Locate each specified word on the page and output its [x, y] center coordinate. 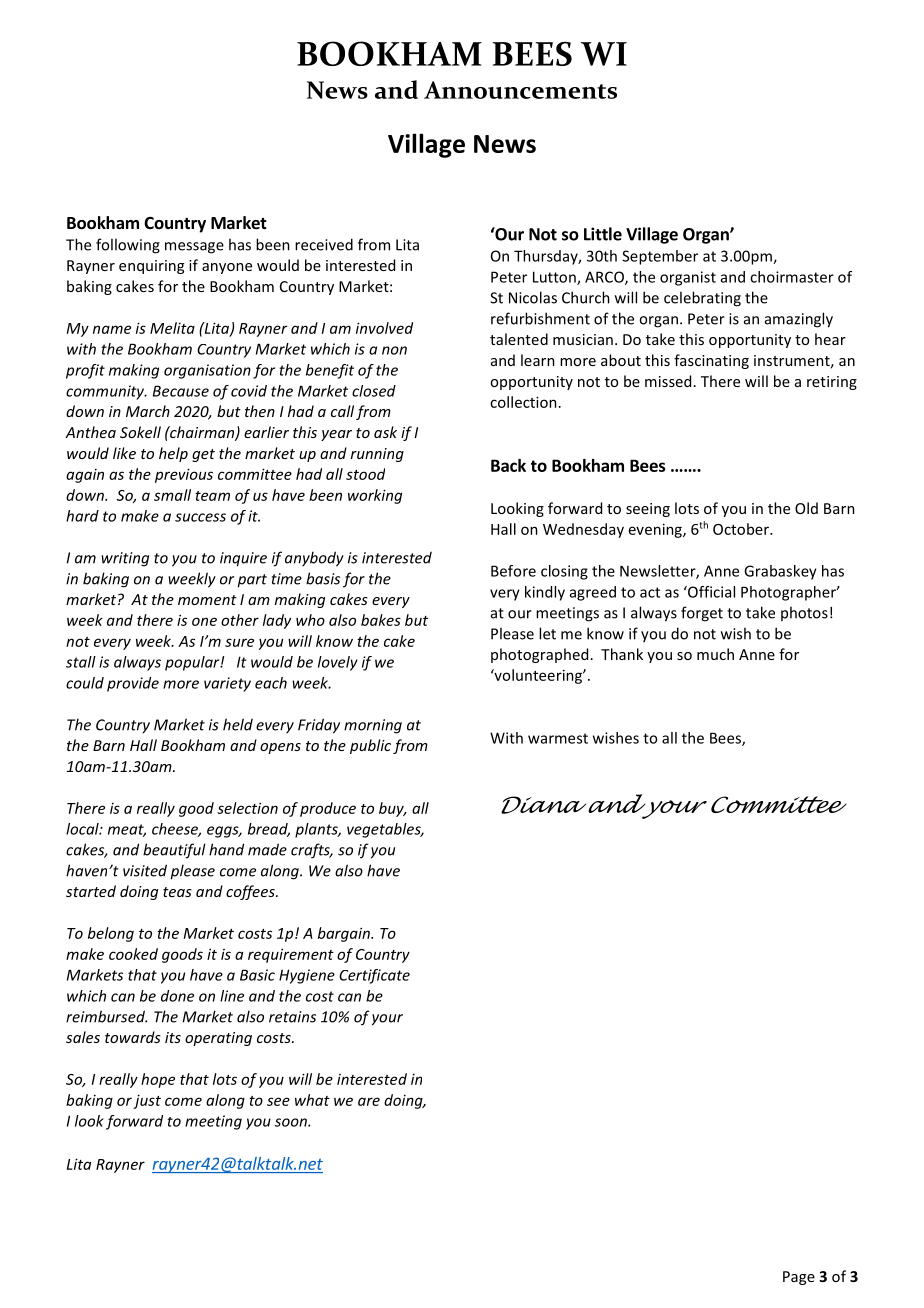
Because [181, 391]
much [715, 654]
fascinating [711, 361]
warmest [558, 738]
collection [523, 402]
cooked [133, 954]
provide [133, 684]
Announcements [520, 90]
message [194, 248]
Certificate [374, 976]
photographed [539, 655]
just [147, 1101]
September [660, 257]
